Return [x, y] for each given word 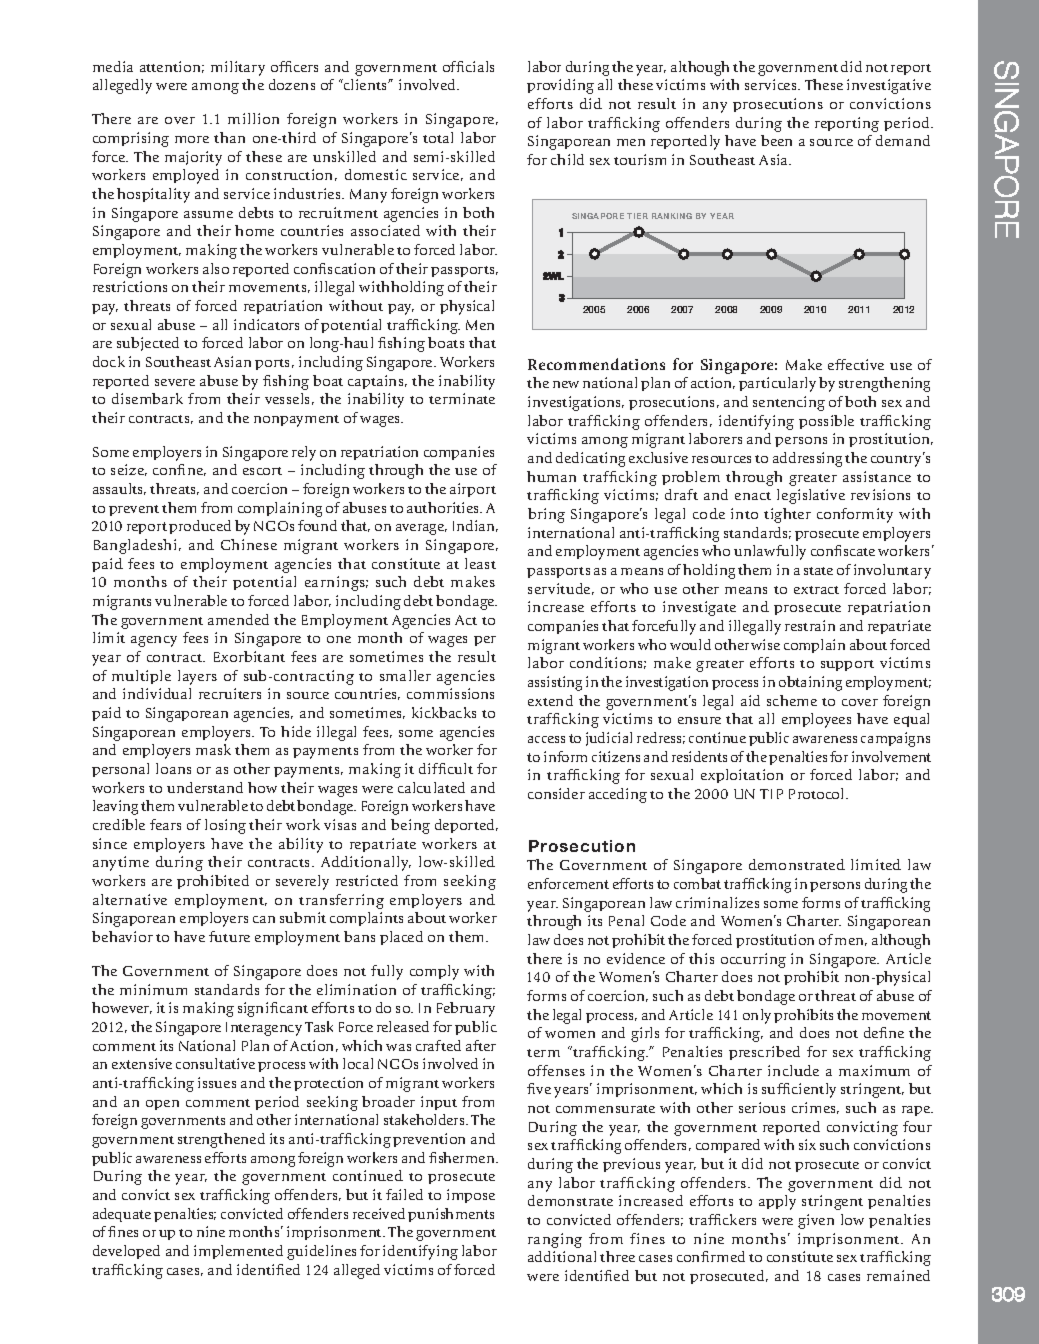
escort [262, 471]
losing [225, 826]
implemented [238, 1252]
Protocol [818, 793]
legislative [811, 496]
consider [556, 793]
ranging [555, 1240]
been [776, 140]
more [192, 139]
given [816, 1221]
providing [560, 86]
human [551, 476]
